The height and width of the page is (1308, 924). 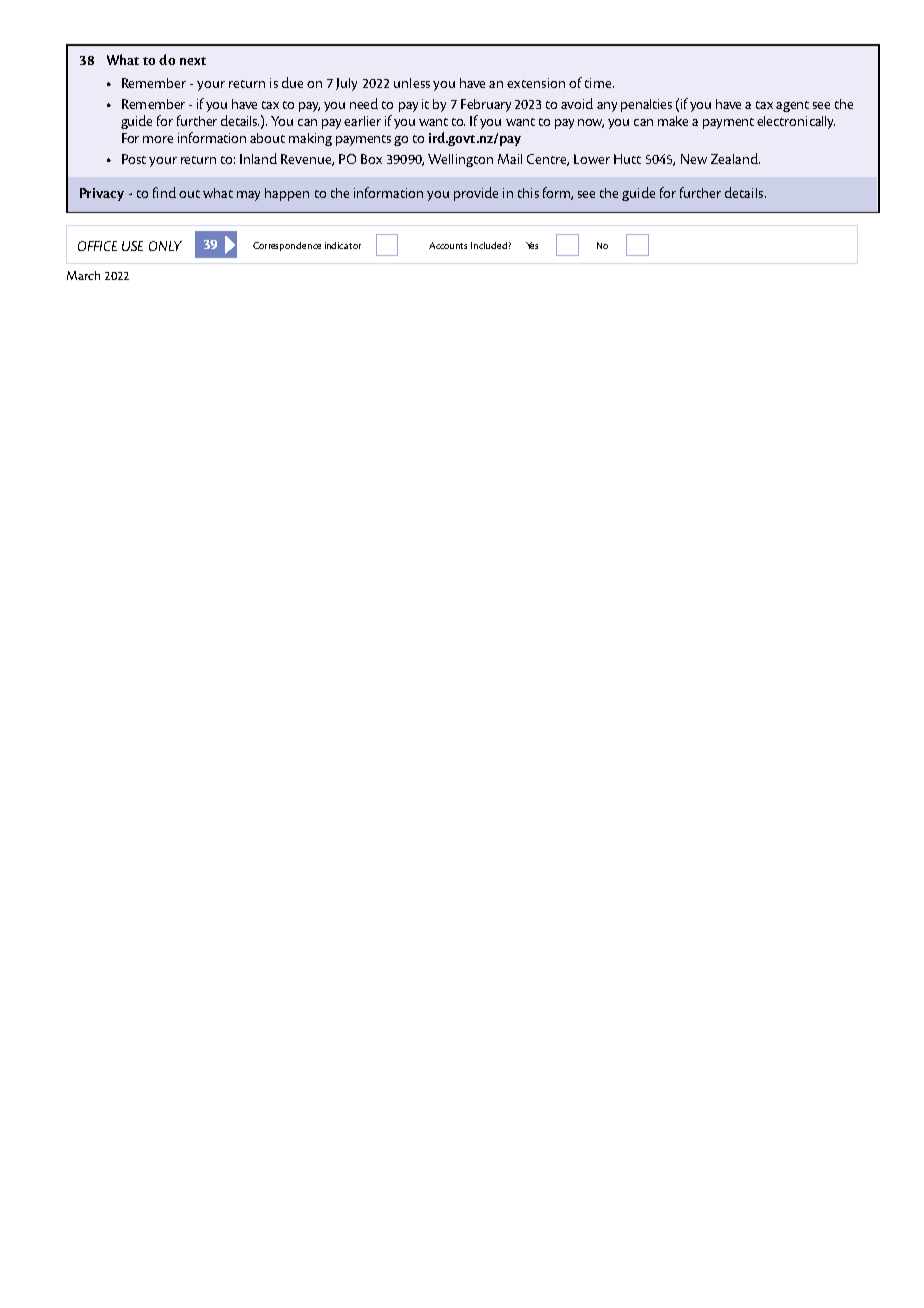 What do you see at coordinates (164, 192) in the page?
I see `find` at bounding box center [164, 192].
